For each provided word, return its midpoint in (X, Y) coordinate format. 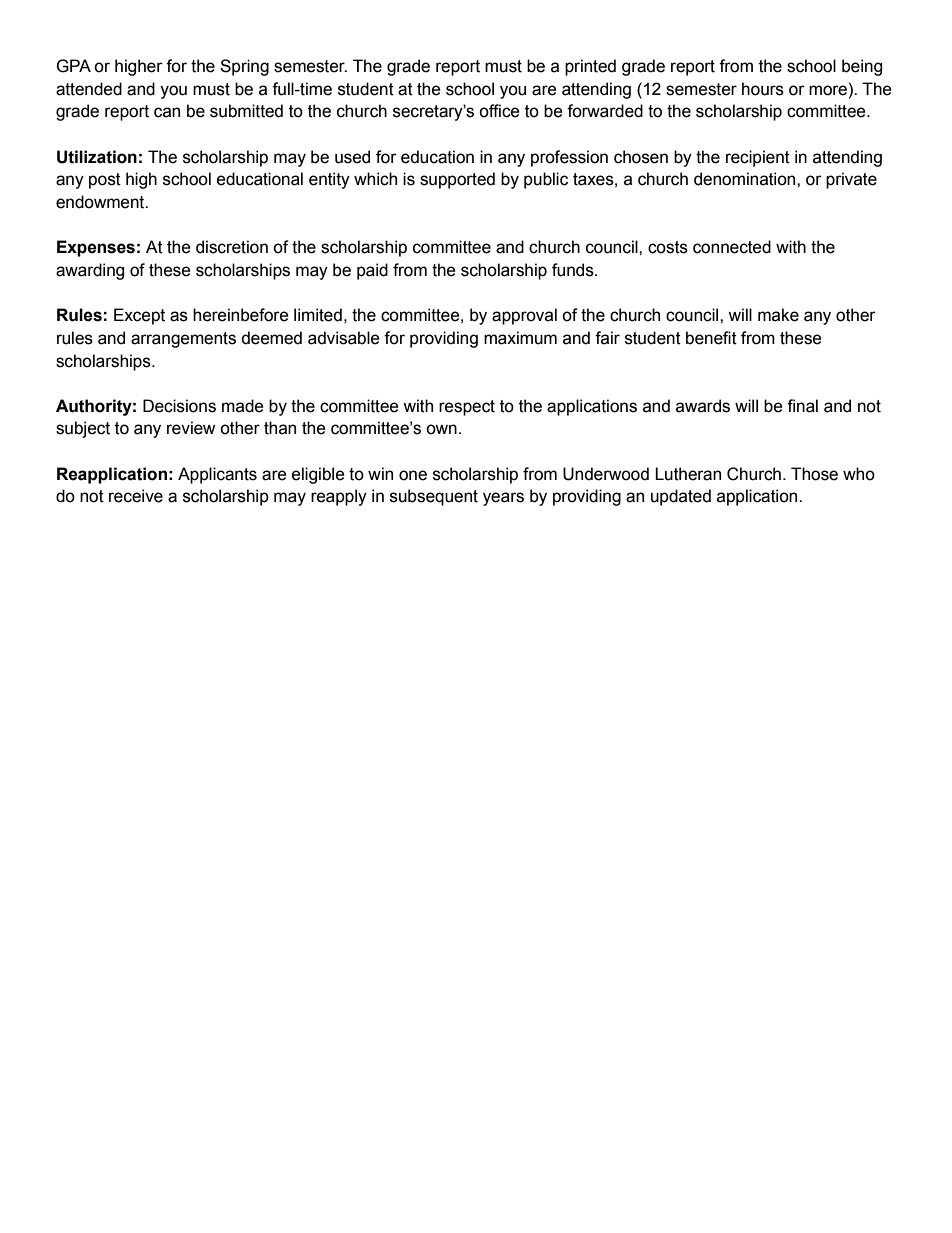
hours (763, 89)
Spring (244, 67)
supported (457, 180)
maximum (520, 338)
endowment (101, 202)
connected (732, 247)
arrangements (183, 340)
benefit (711, 338)
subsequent (434, 497)
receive (136, 496)
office (499, 111)
